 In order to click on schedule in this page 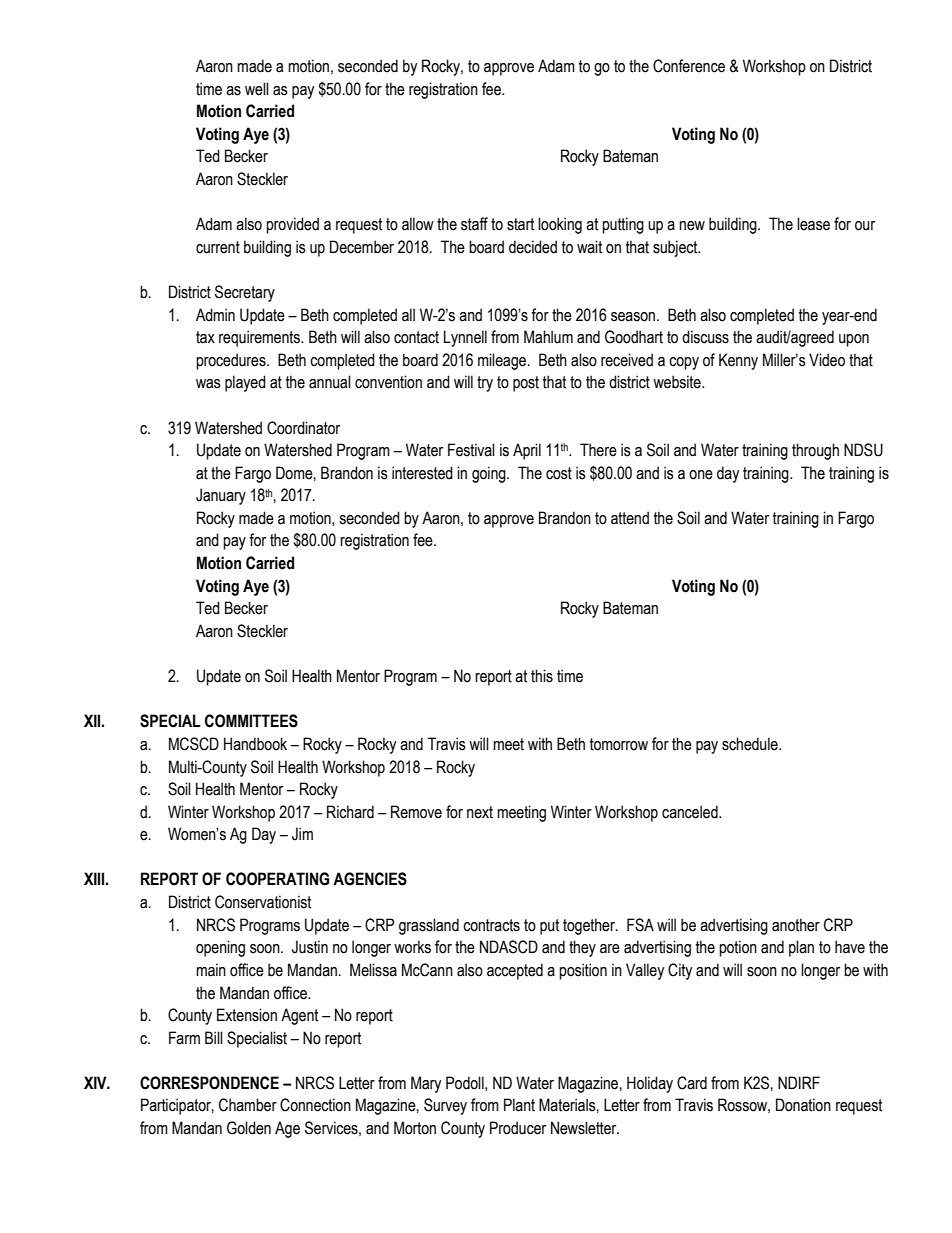, I will do `click(751, 744)`.
